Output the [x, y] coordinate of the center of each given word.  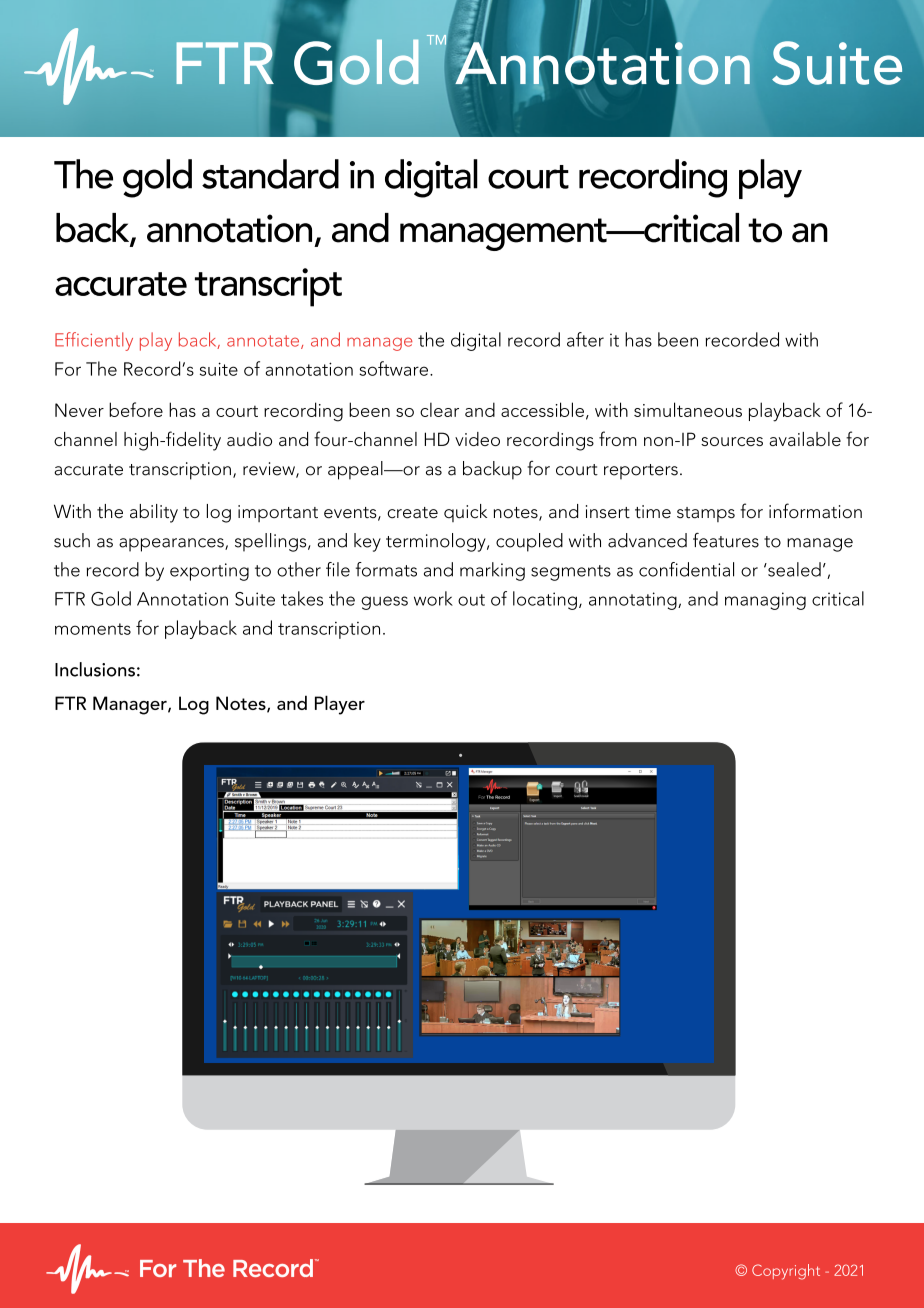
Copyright [786, 1272]
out [471, 600]
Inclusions [95, 669]
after [585, 339]
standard [270, 174]
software [395, 368]
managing [765, 601]
